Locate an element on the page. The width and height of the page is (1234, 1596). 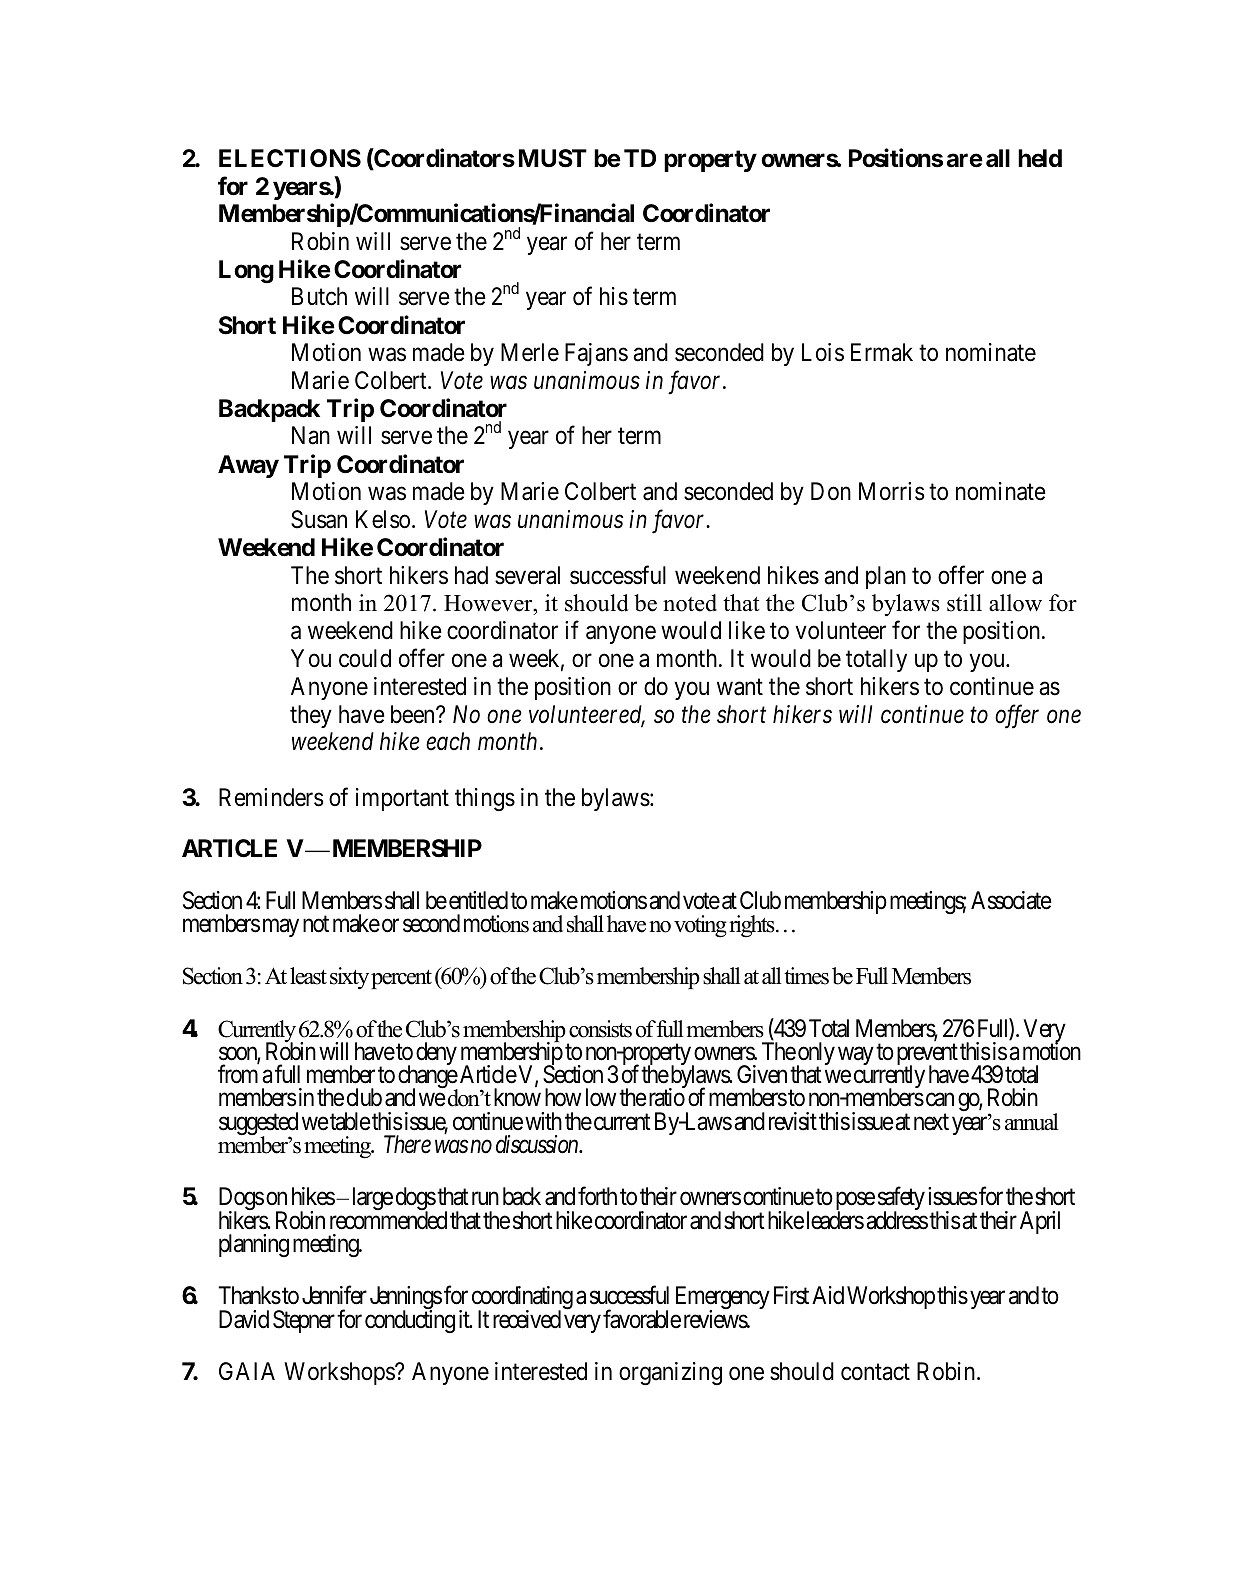
organizing is located at coordinates (670, 1374).
